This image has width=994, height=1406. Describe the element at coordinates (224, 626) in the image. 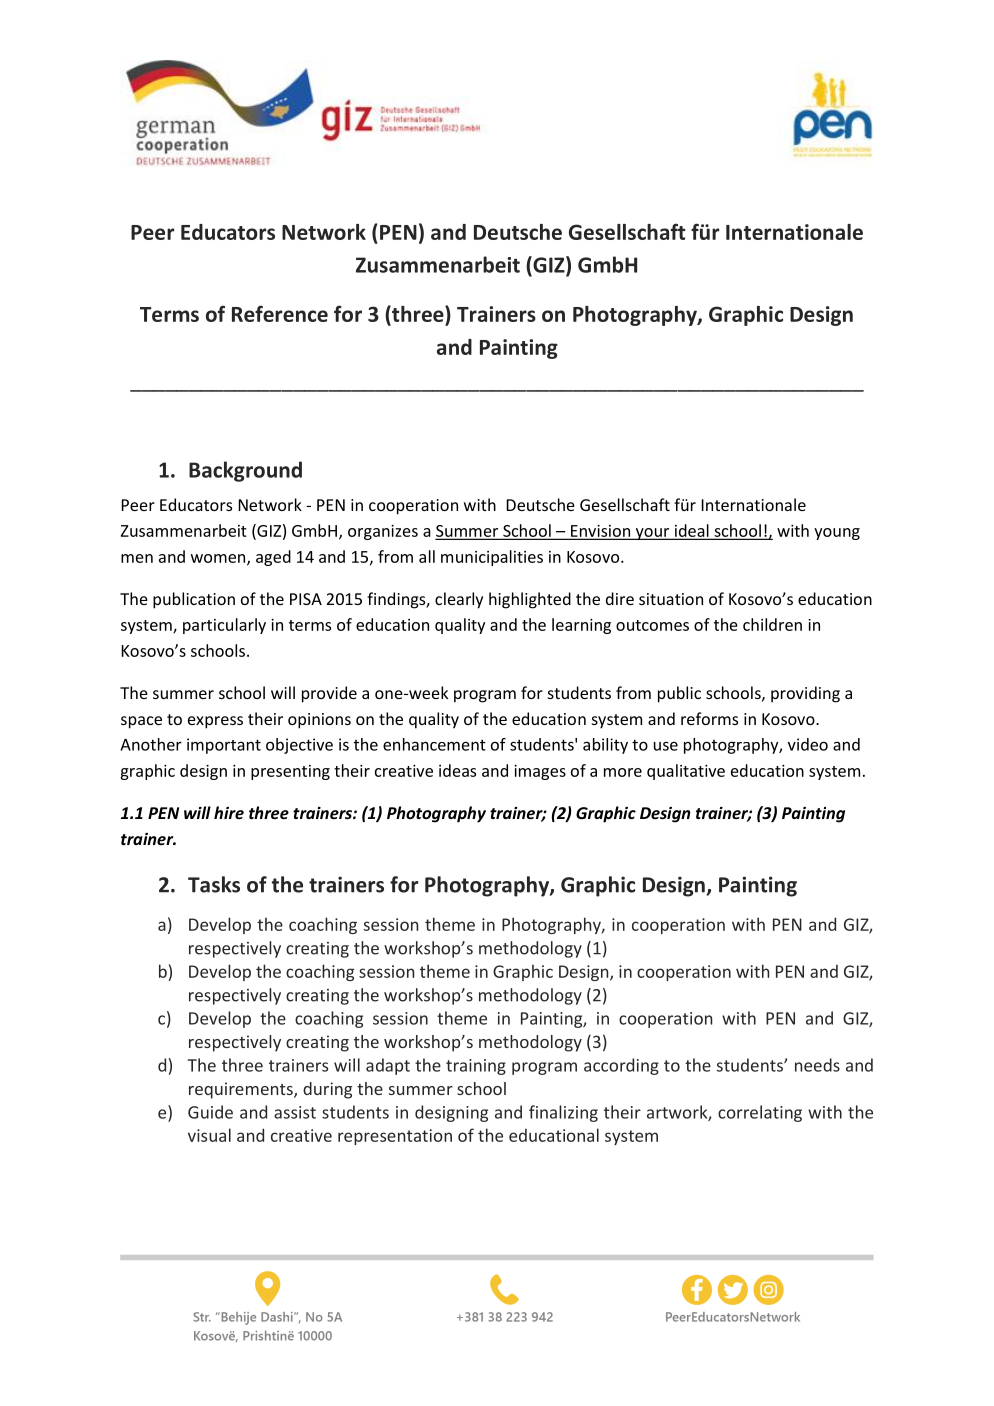

I see `particularly` at that location.
